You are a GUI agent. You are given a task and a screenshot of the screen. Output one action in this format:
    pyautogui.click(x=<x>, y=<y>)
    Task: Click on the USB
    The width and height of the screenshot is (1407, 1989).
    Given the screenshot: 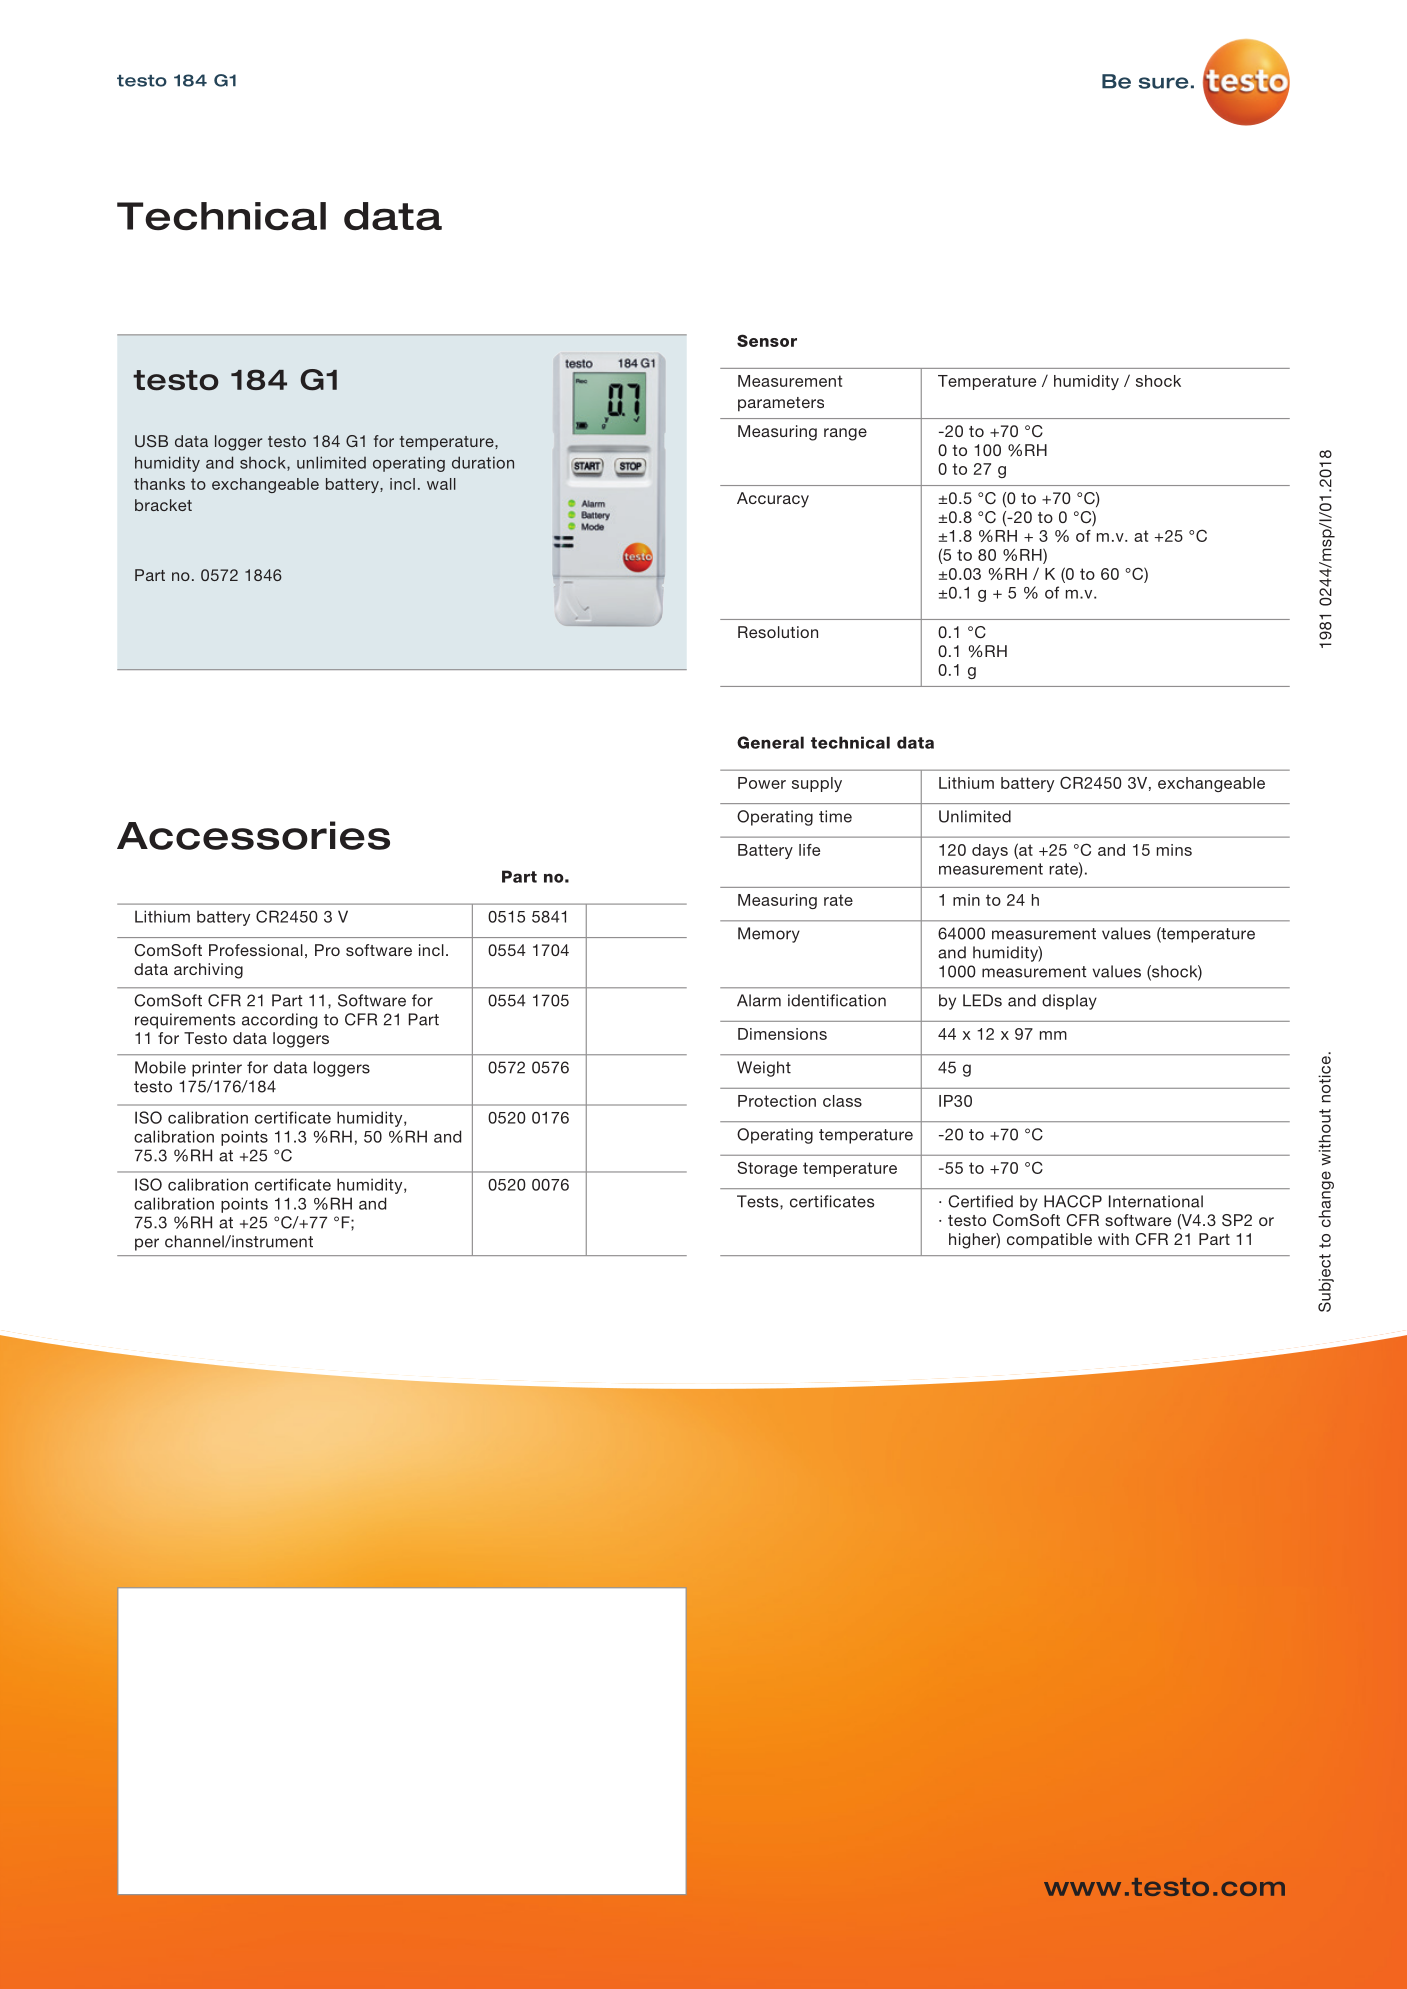 What is the action you would take?
    pyautogui.click(x=151, y=441)
